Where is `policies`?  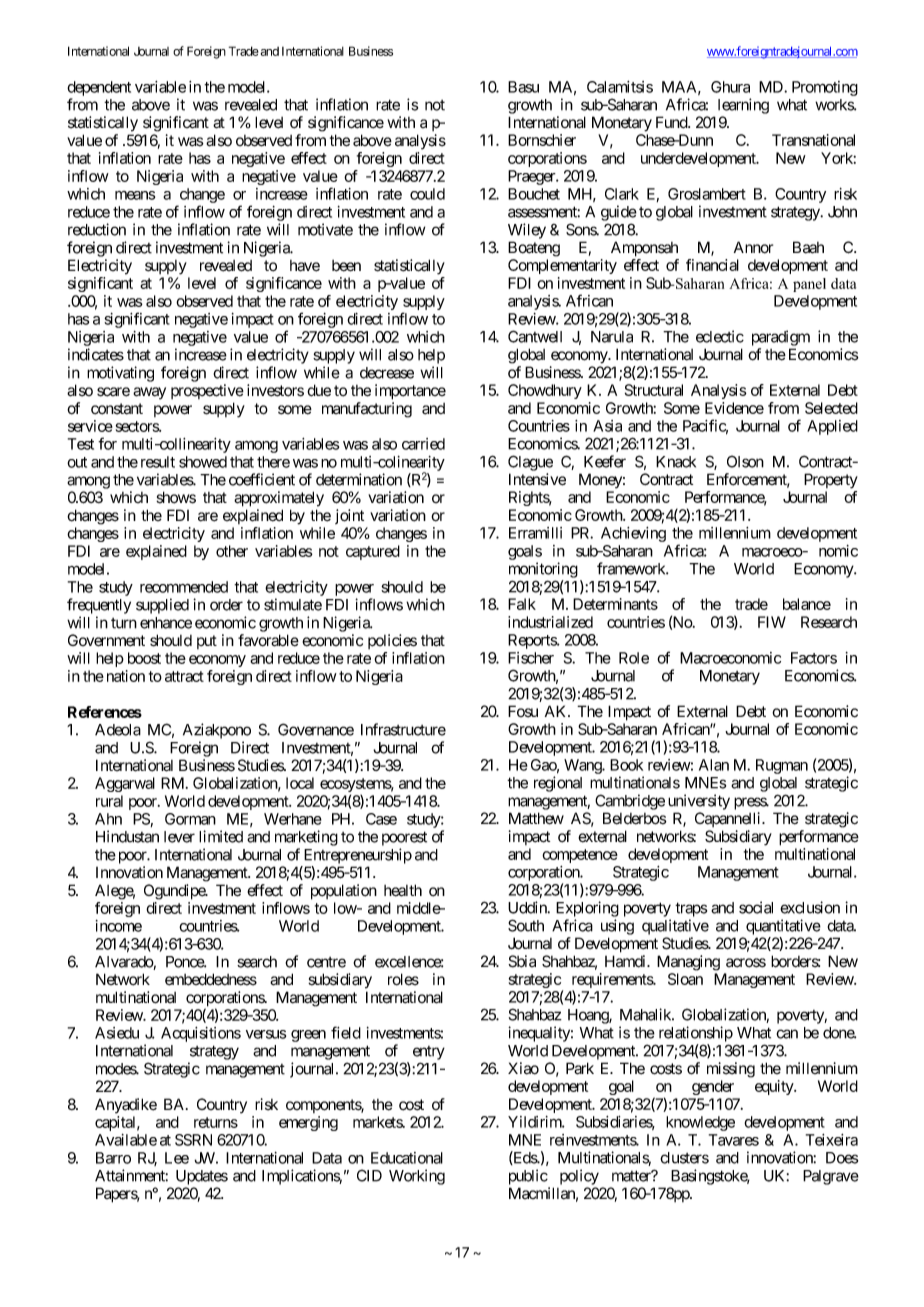
policies is located at coordinates (392, 641).
